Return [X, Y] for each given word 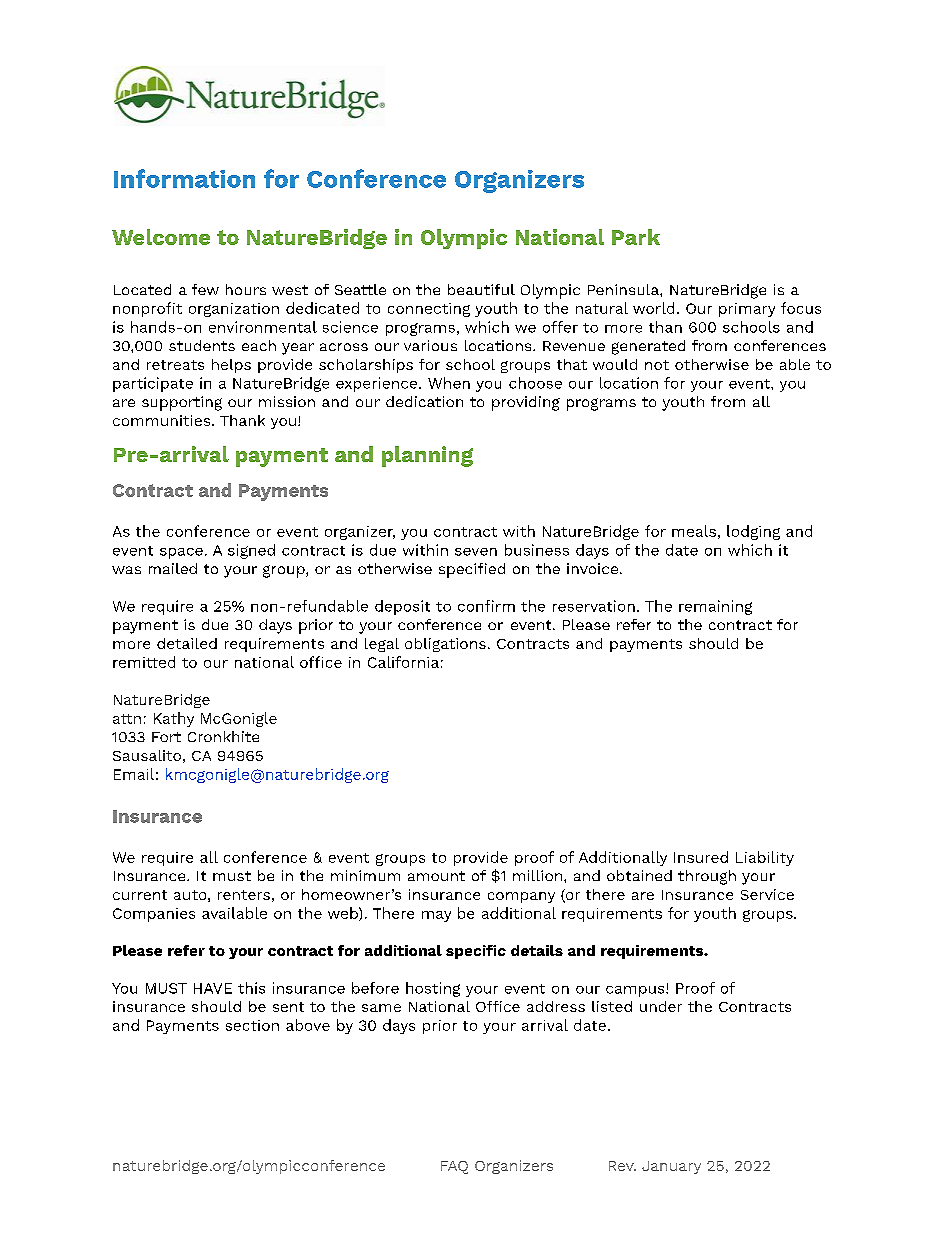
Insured [701, 857]
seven [476, 552]
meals [694, 531]
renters [244, 895]
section [252, 1025]
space [181, 553]
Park [636, 237]
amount [436, 876]
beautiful [481, 289]
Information [184, 178]
